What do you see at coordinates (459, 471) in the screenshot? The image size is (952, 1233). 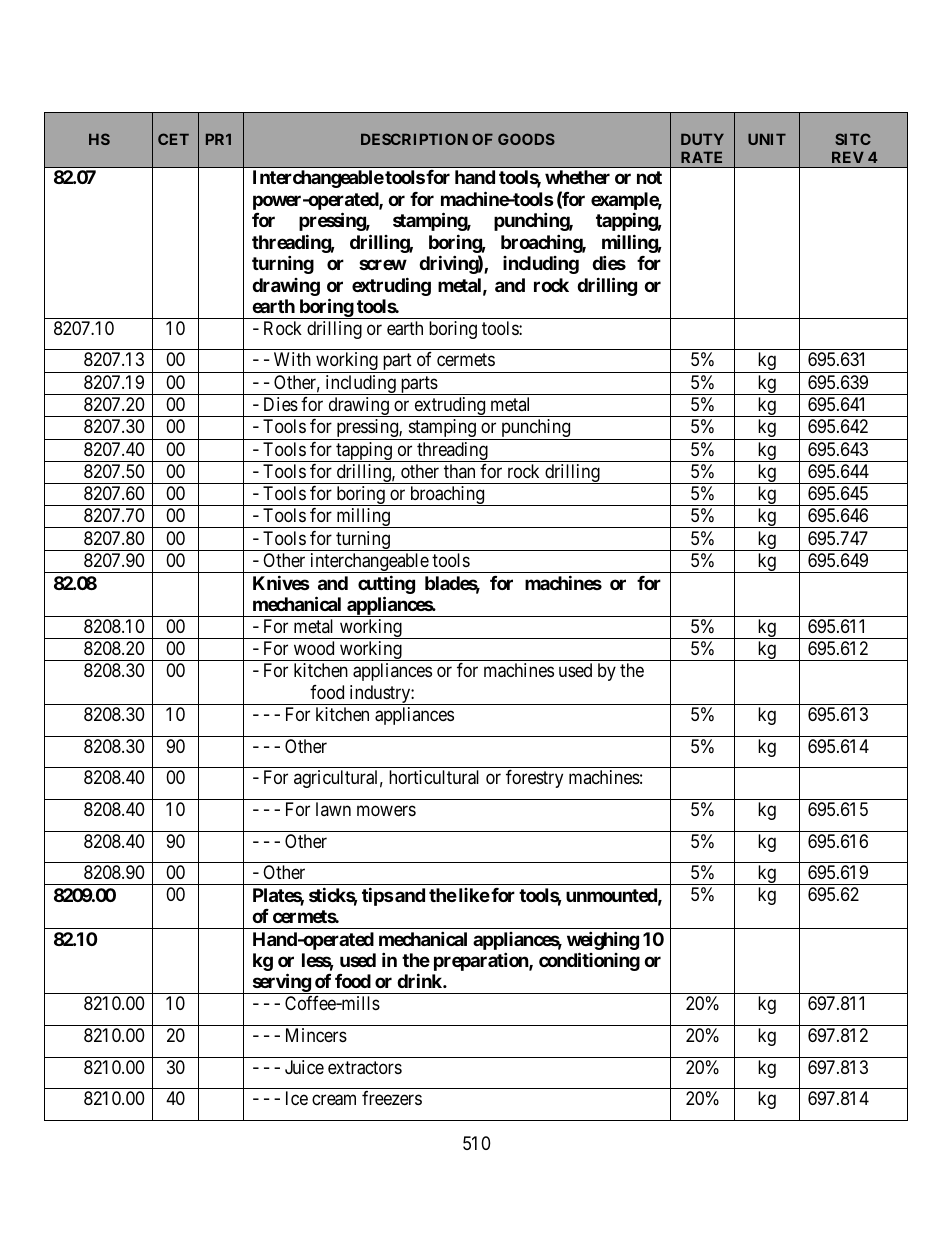 I see `than` at bounding box center [459, 471].
